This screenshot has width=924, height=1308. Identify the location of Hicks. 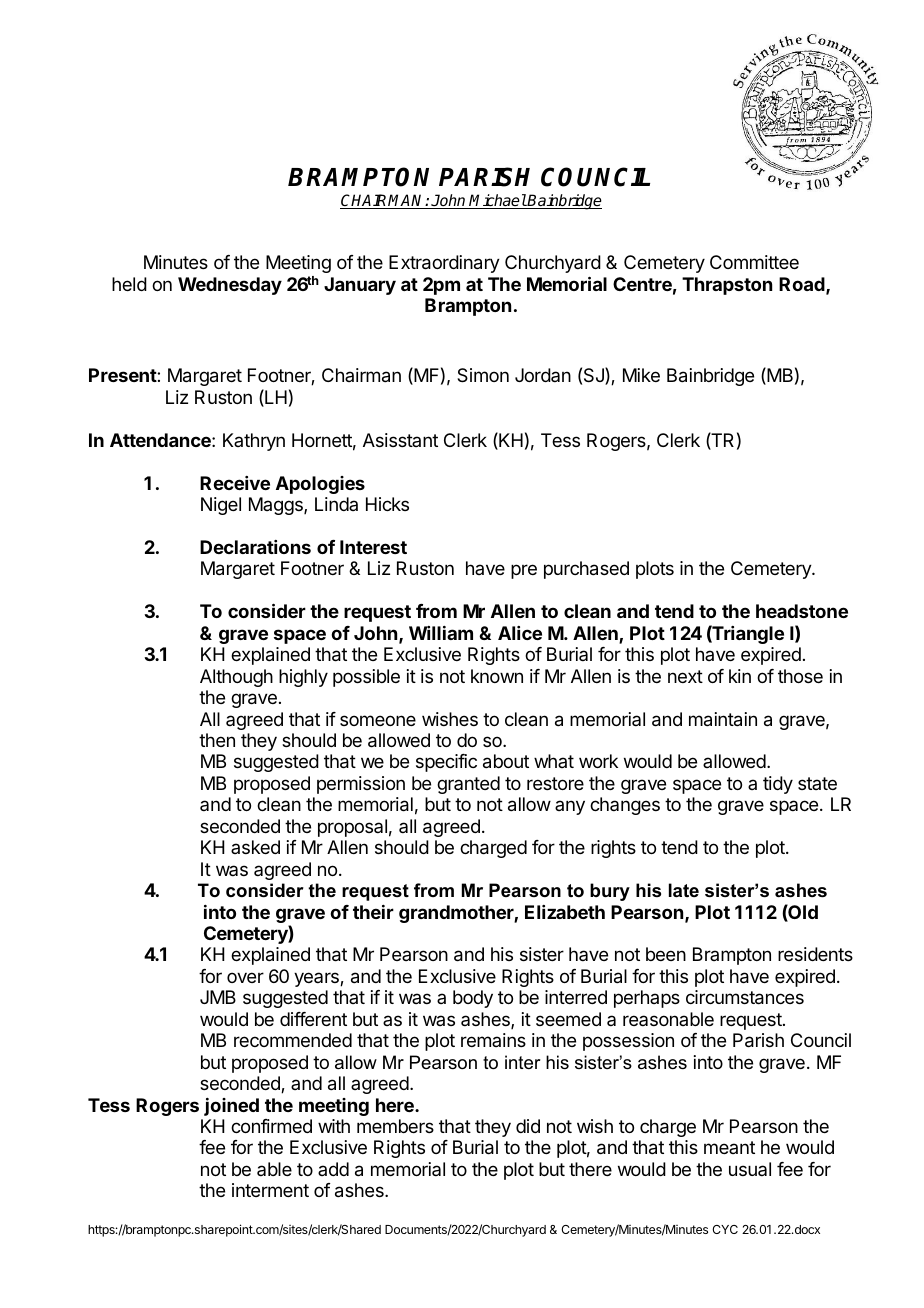
(387, 504).
